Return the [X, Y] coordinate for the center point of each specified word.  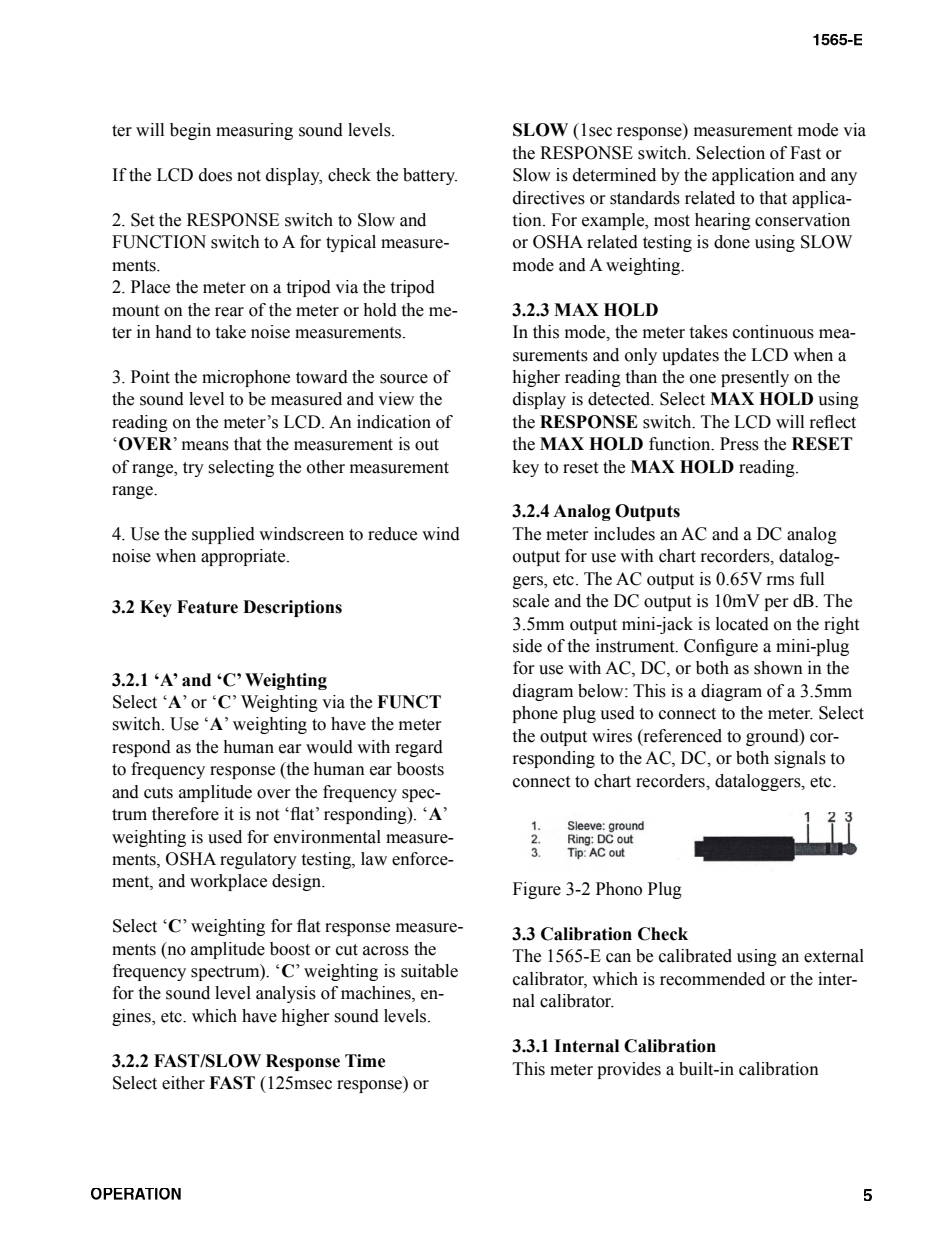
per [776, 604]
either [183, 1083]
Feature [207, 607]
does [215, 175]
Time [365, 1061]
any [844, 178]
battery [430, 176]
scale [531, 601]
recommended [712, 979]
